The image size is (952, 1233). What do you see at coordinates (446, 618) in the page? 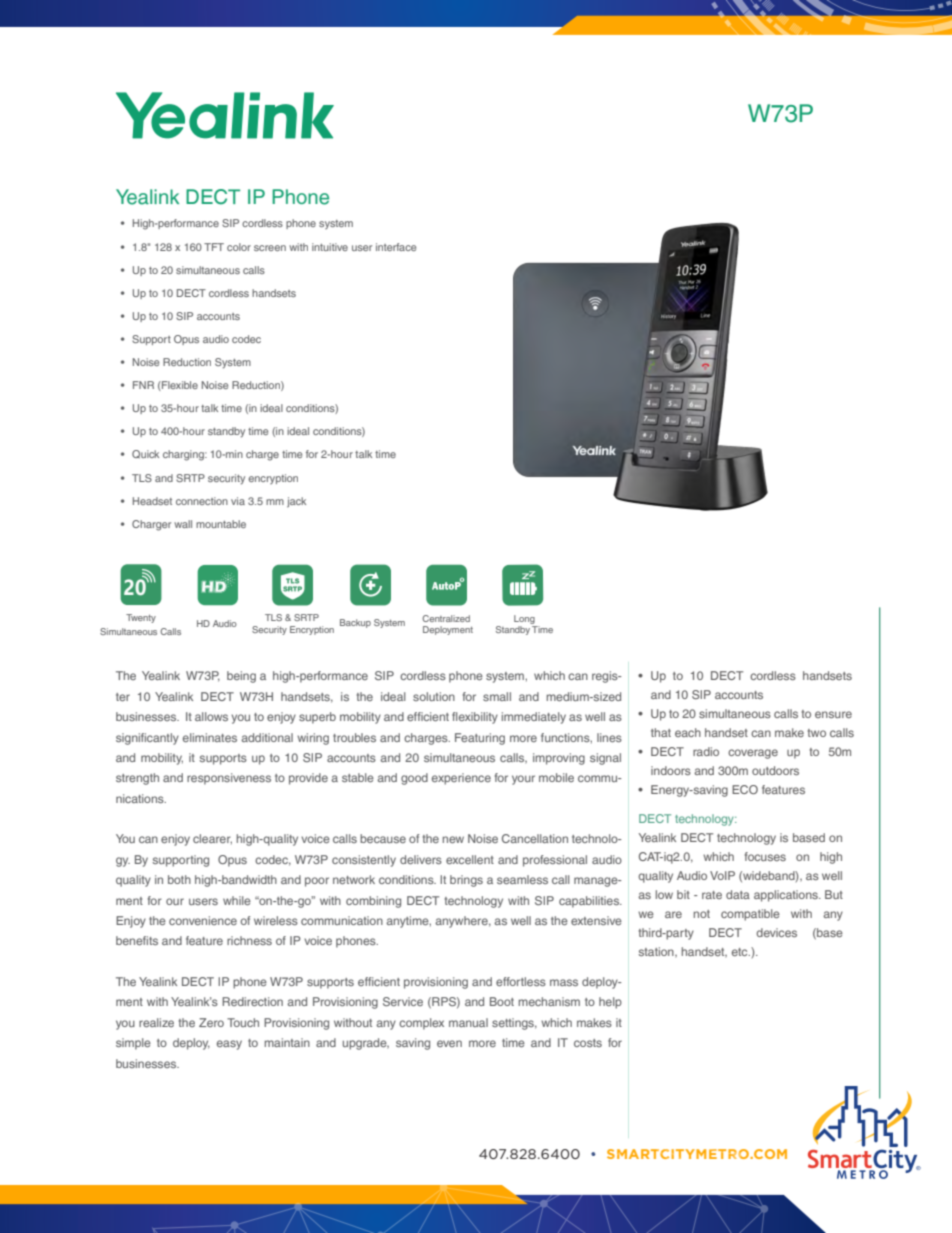
I see `Centralized` at bounding box center [446, 618].
